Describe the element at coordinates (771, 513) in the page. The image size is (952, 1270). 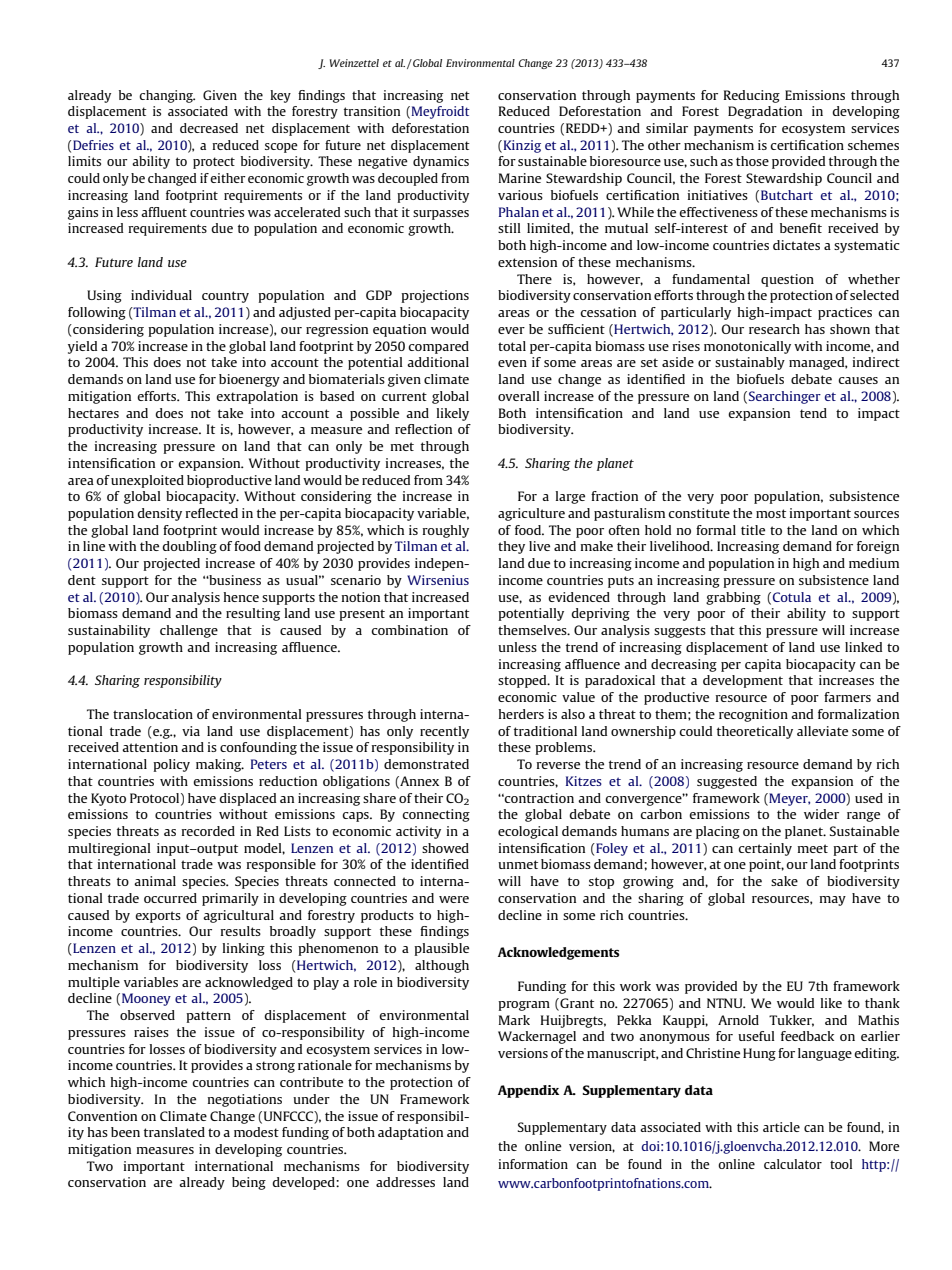
I see `most` at that location.
